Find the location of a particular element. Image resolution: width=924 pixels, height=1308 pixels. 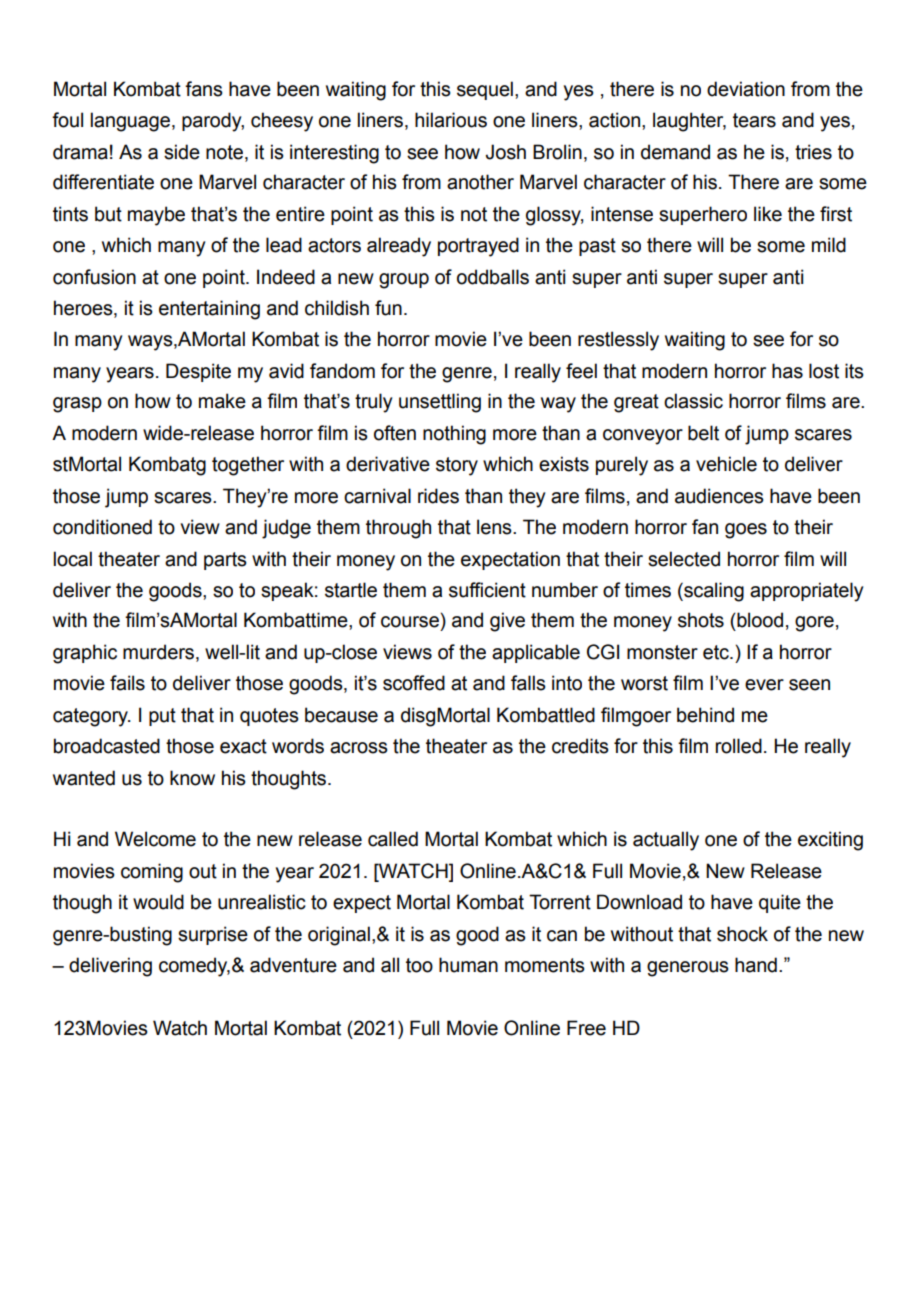

hilarious is located at coordinates (451, 120).
